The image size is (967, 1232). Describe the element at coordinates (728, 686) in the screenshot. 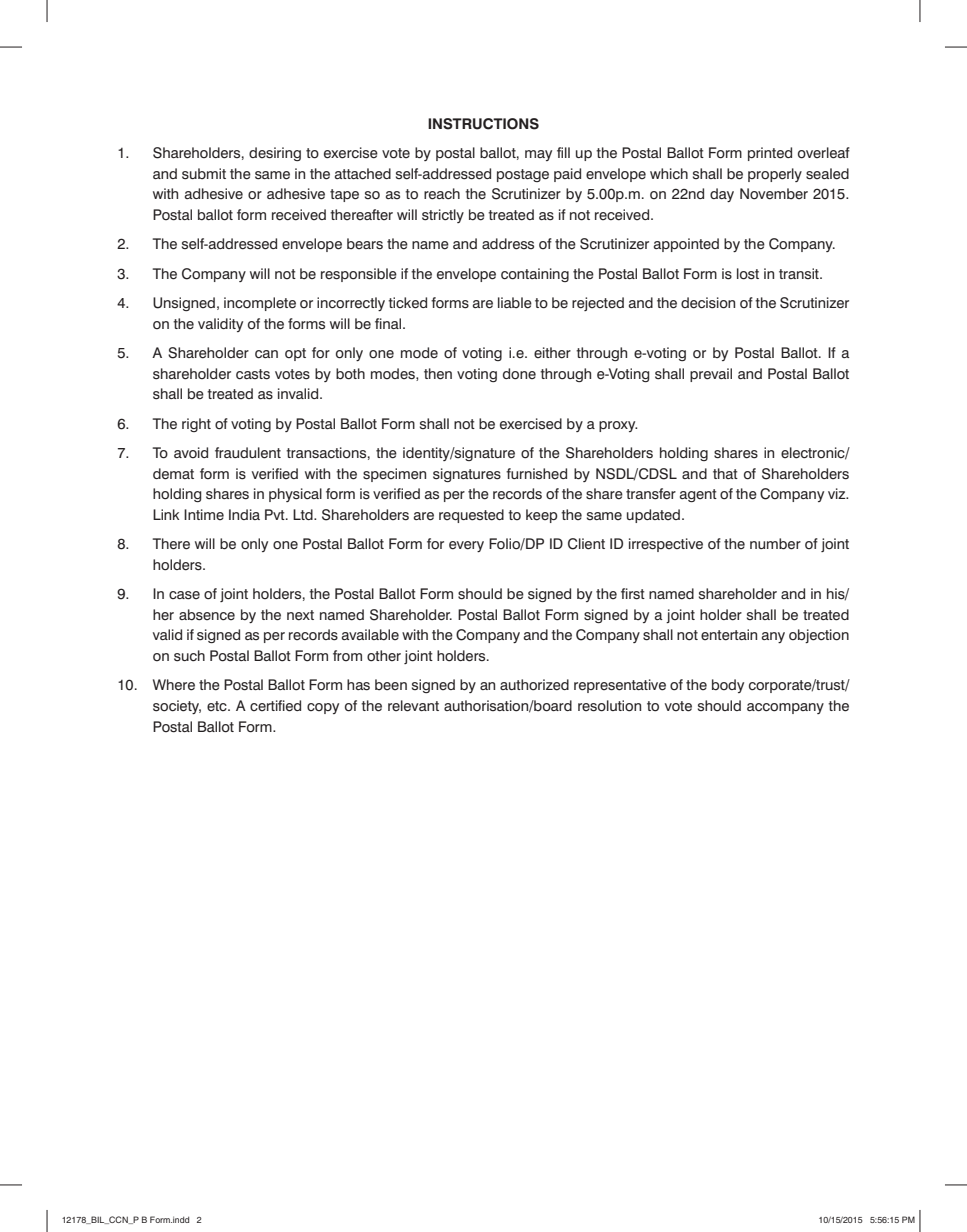

I see `body` at that location.
